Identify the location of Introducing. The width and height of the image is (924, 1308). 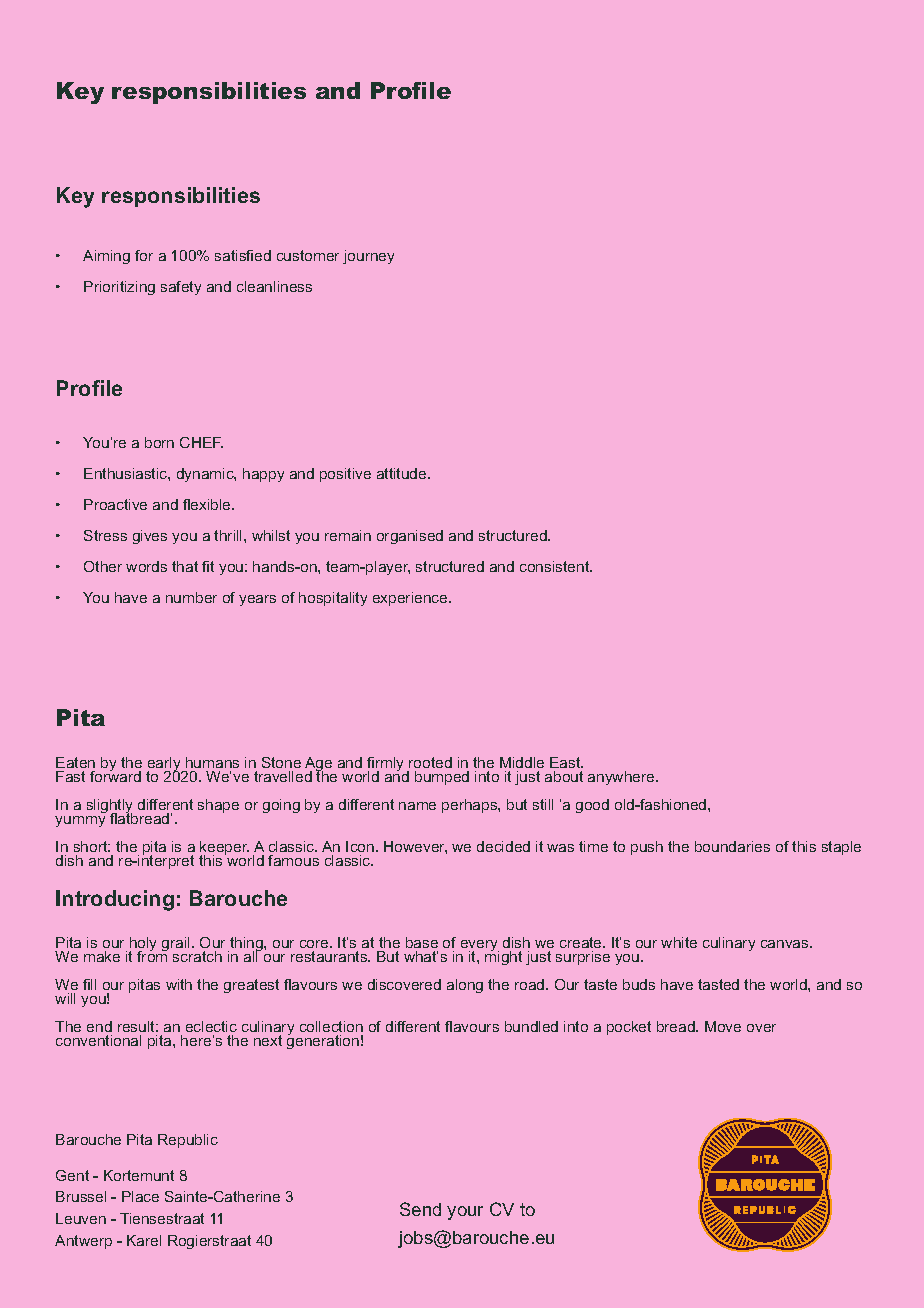
(115, 900).
